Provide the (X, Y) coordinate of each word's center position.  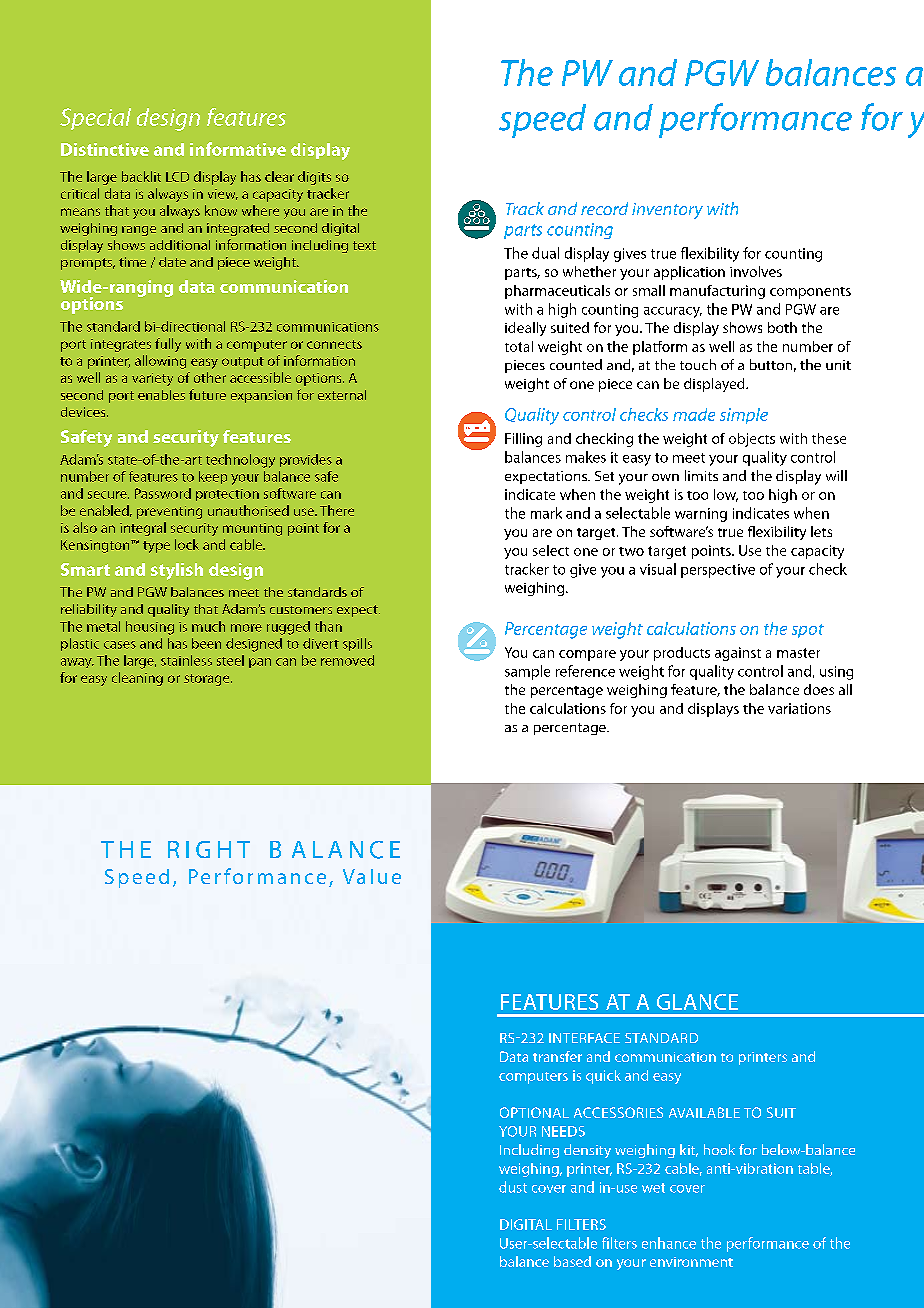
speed (542, 121)
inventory (667, 211)
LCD (177, 177)
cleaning (137, 679)
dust (513, 1187)
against (738, 654)
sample (527, 672)
